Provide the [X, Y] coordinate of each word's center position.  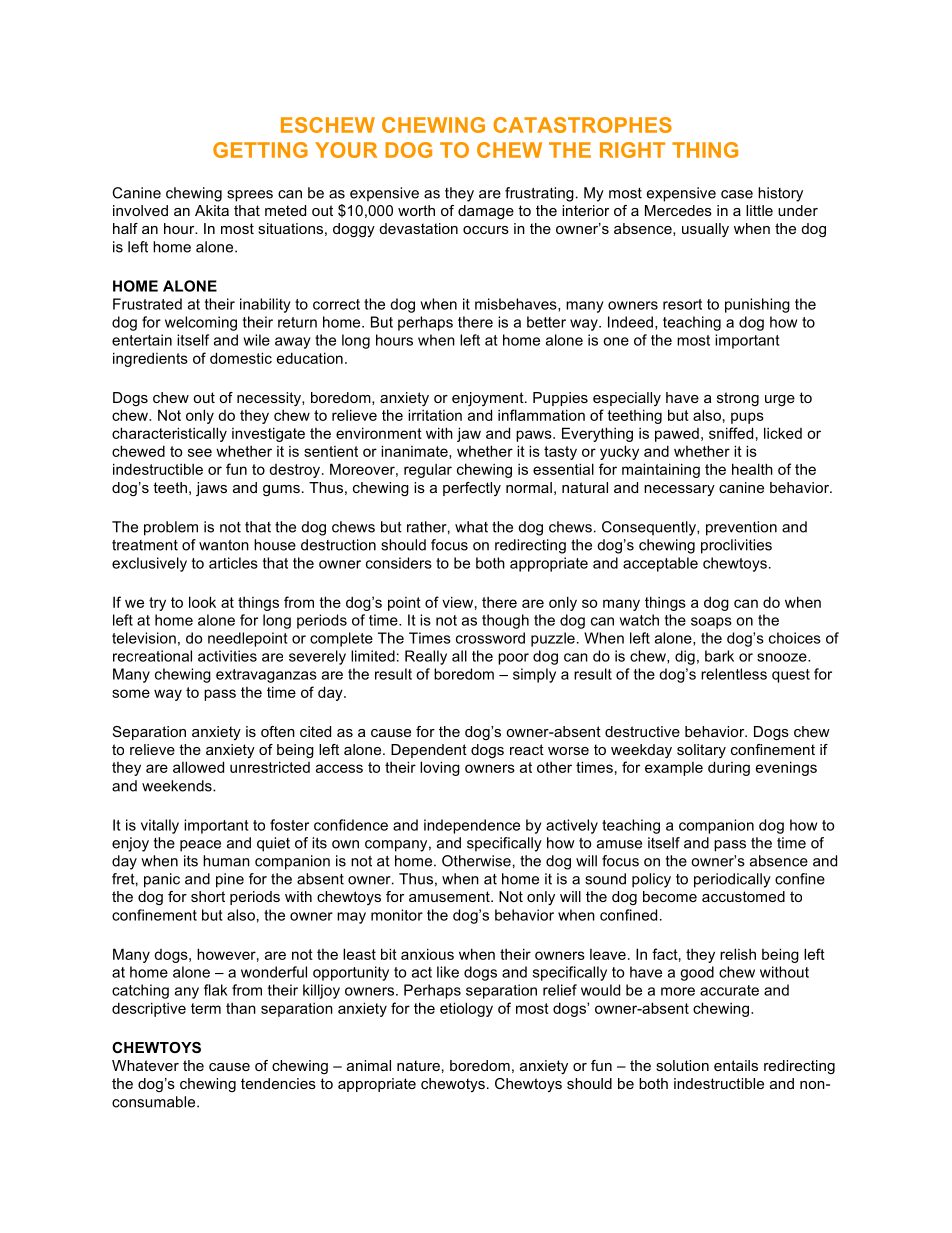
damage [486, 212]
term [206, 1008]
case [737, 194]
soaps [711, 623]
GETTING [260, 150]
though [505, 621]
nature [418, 1065]
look [202, 602]
